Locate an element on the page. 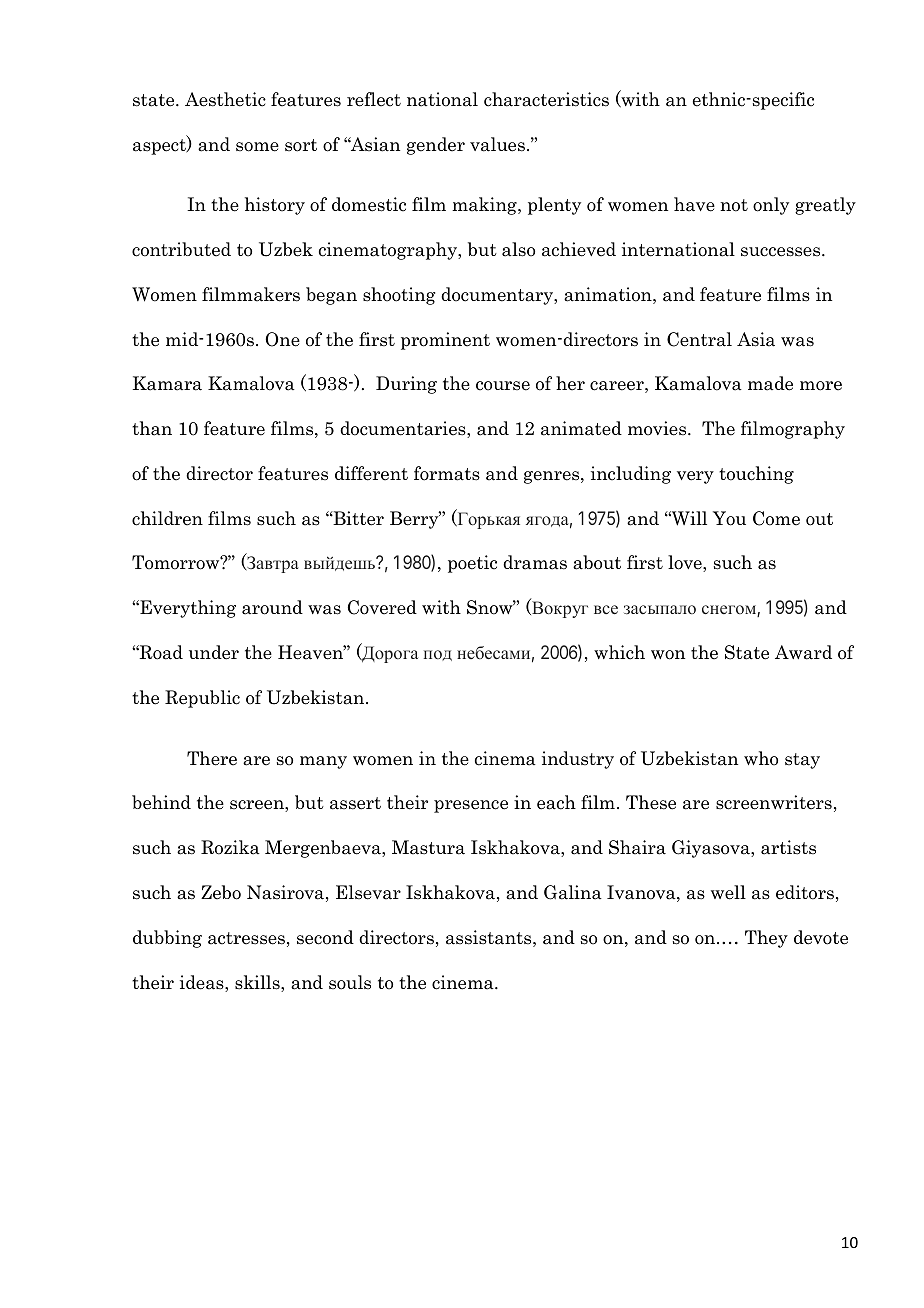 This page has width=924, height=1308. actresses is located at coordinates (246, 938).
